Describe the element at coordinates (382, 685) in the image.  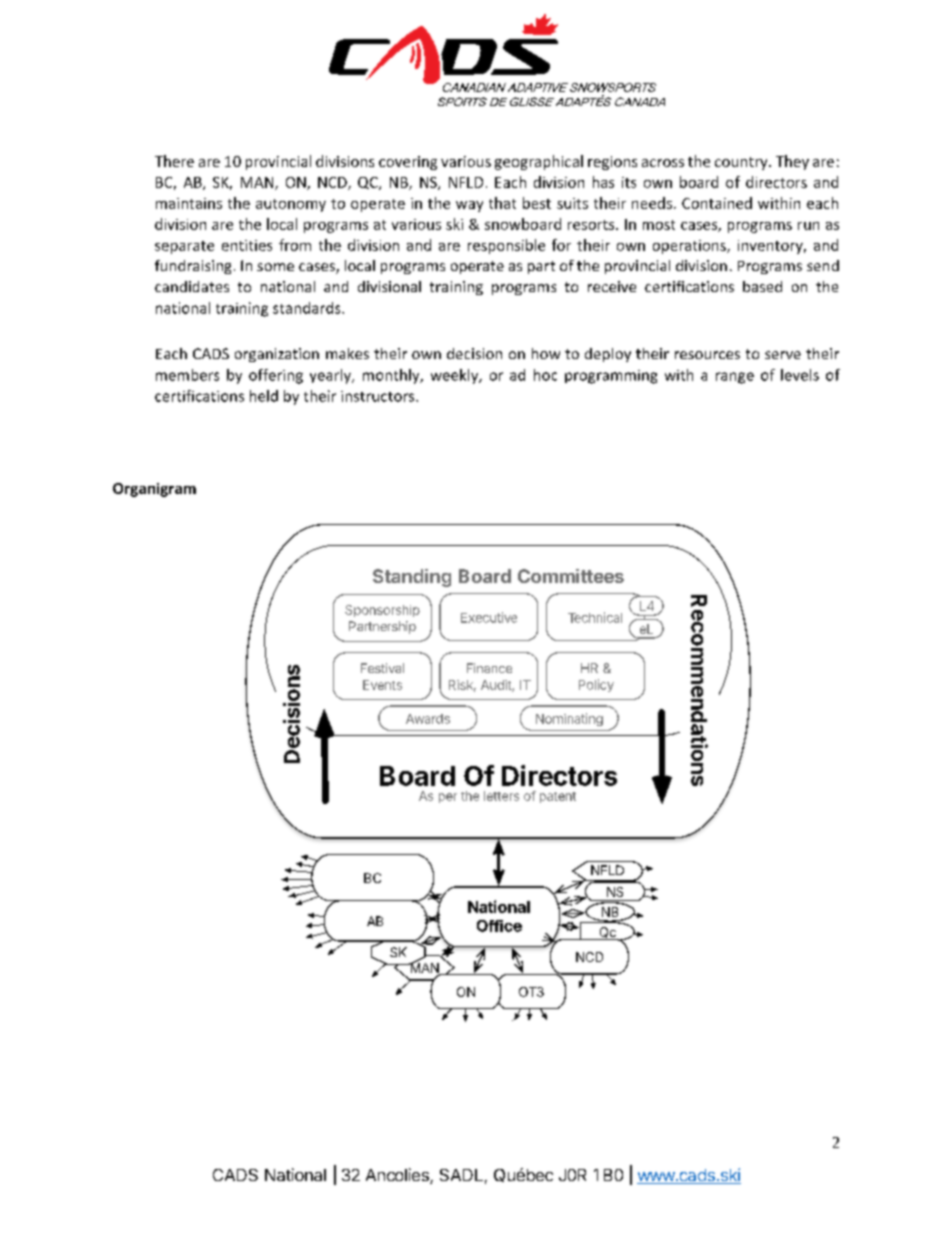
I see `Events` at that location.
